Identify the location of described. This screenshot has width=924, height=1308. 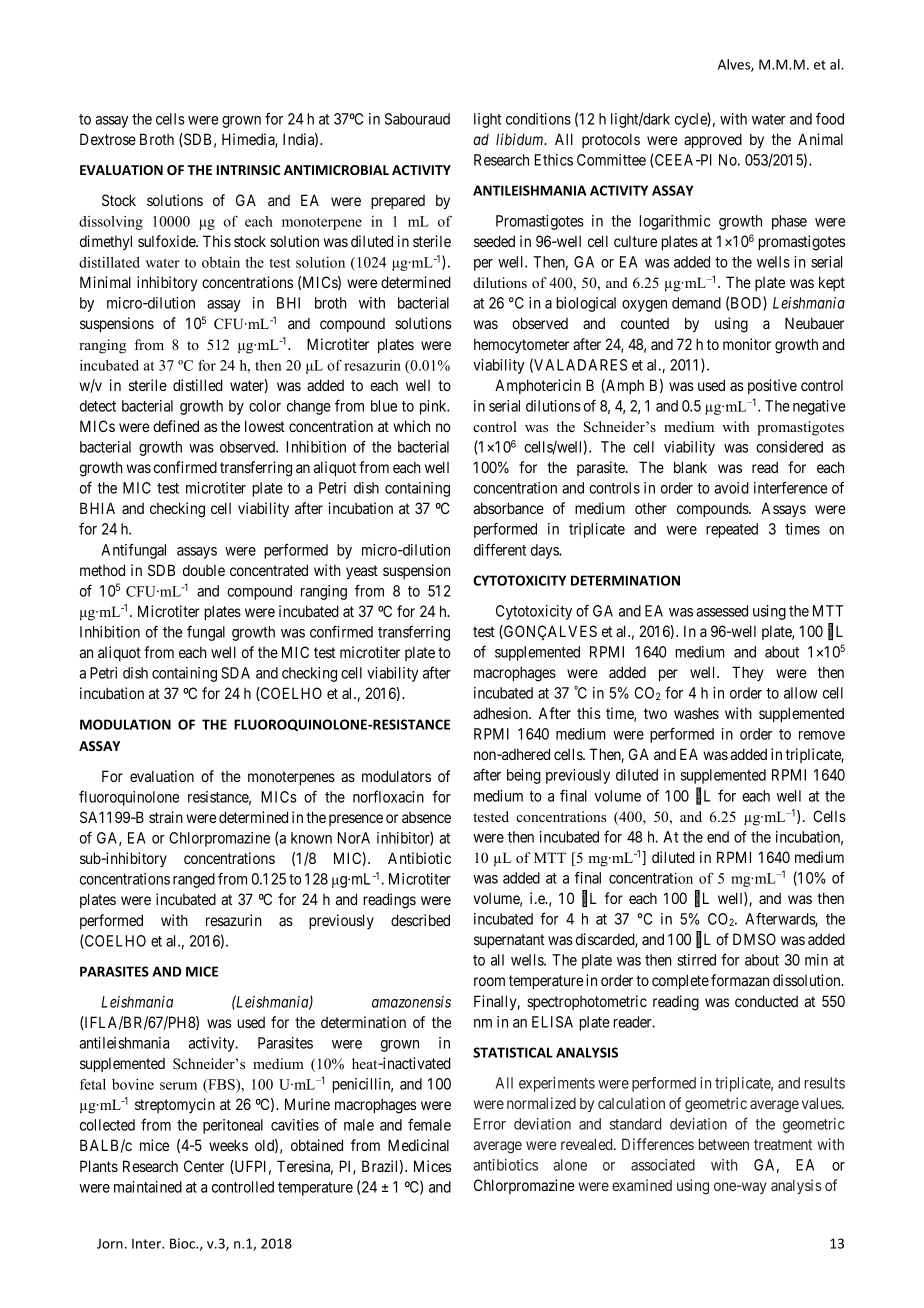
(420, 920).
